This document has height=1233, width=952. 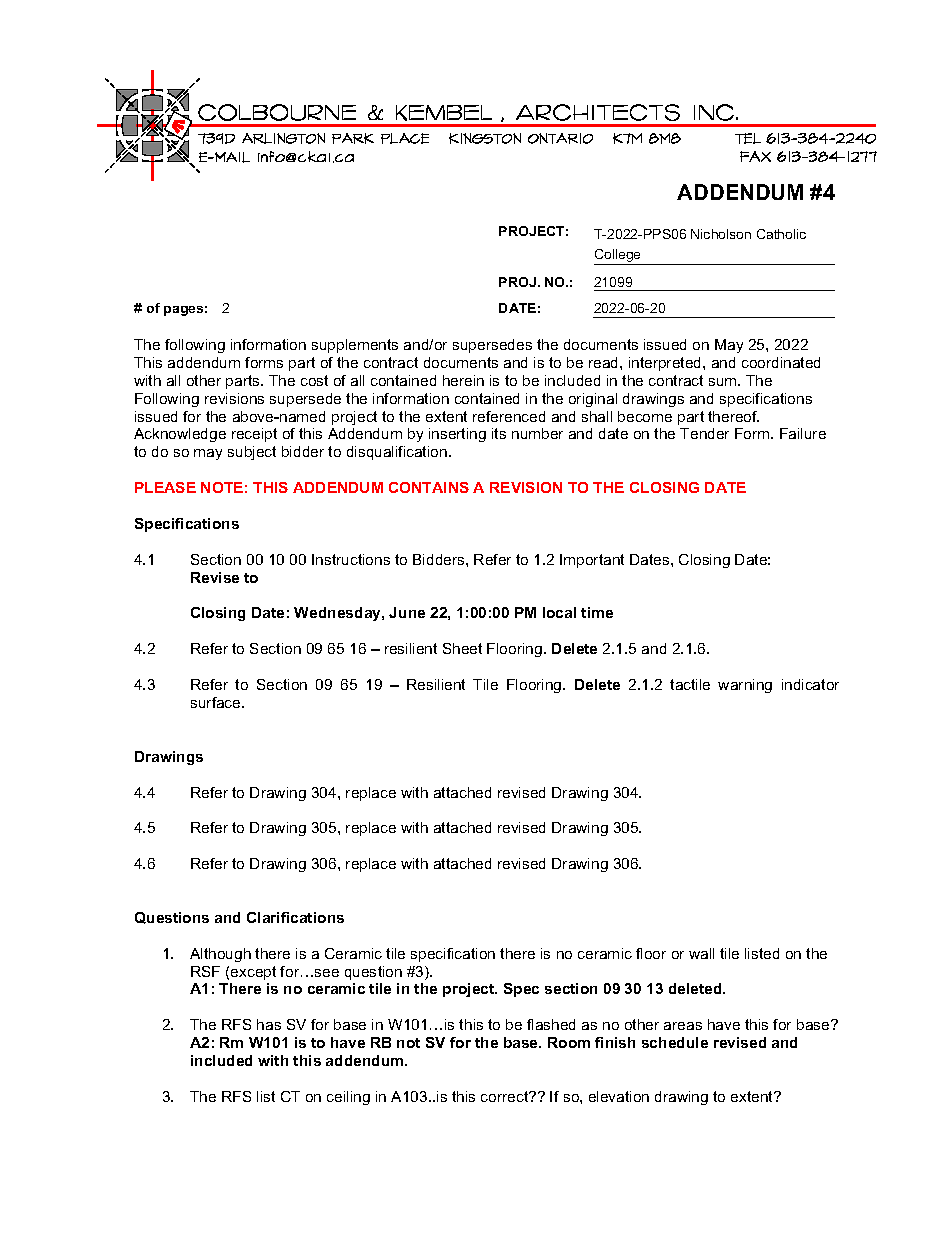 I want to click on wall, so click(x=701, y=953).
